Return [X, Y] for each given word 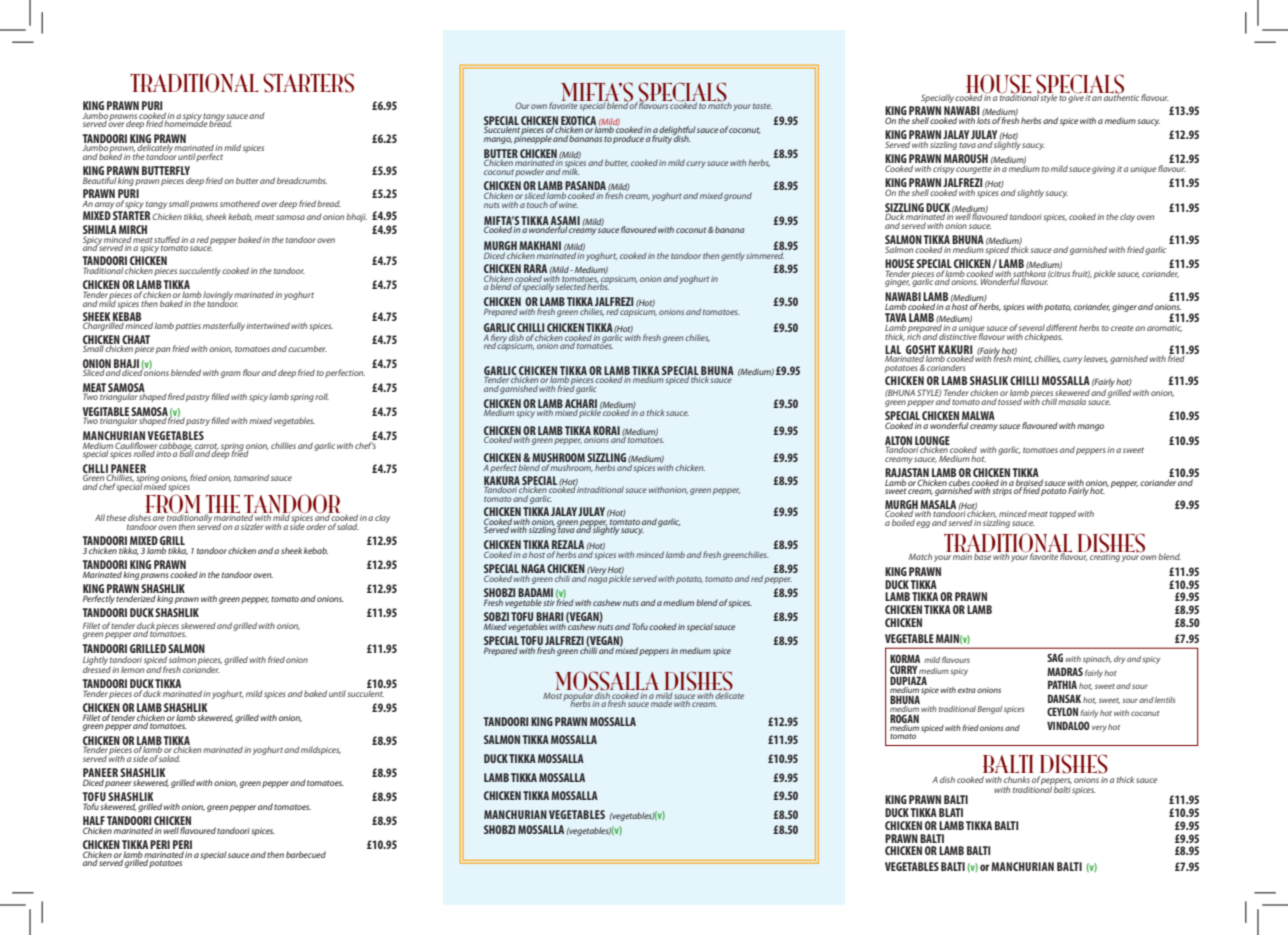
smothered [240, 203]
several [1031, 329]
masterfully [224, 326]
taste [762, 106]
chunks [1017, 779]
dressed [97, 668]
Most [552, 696]
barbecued [306, 854]
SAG [1055, 657]
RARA [535, 270]
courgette [974, 170]
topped [1063, 514]
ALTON [898, 441]
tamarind [251, 477]
